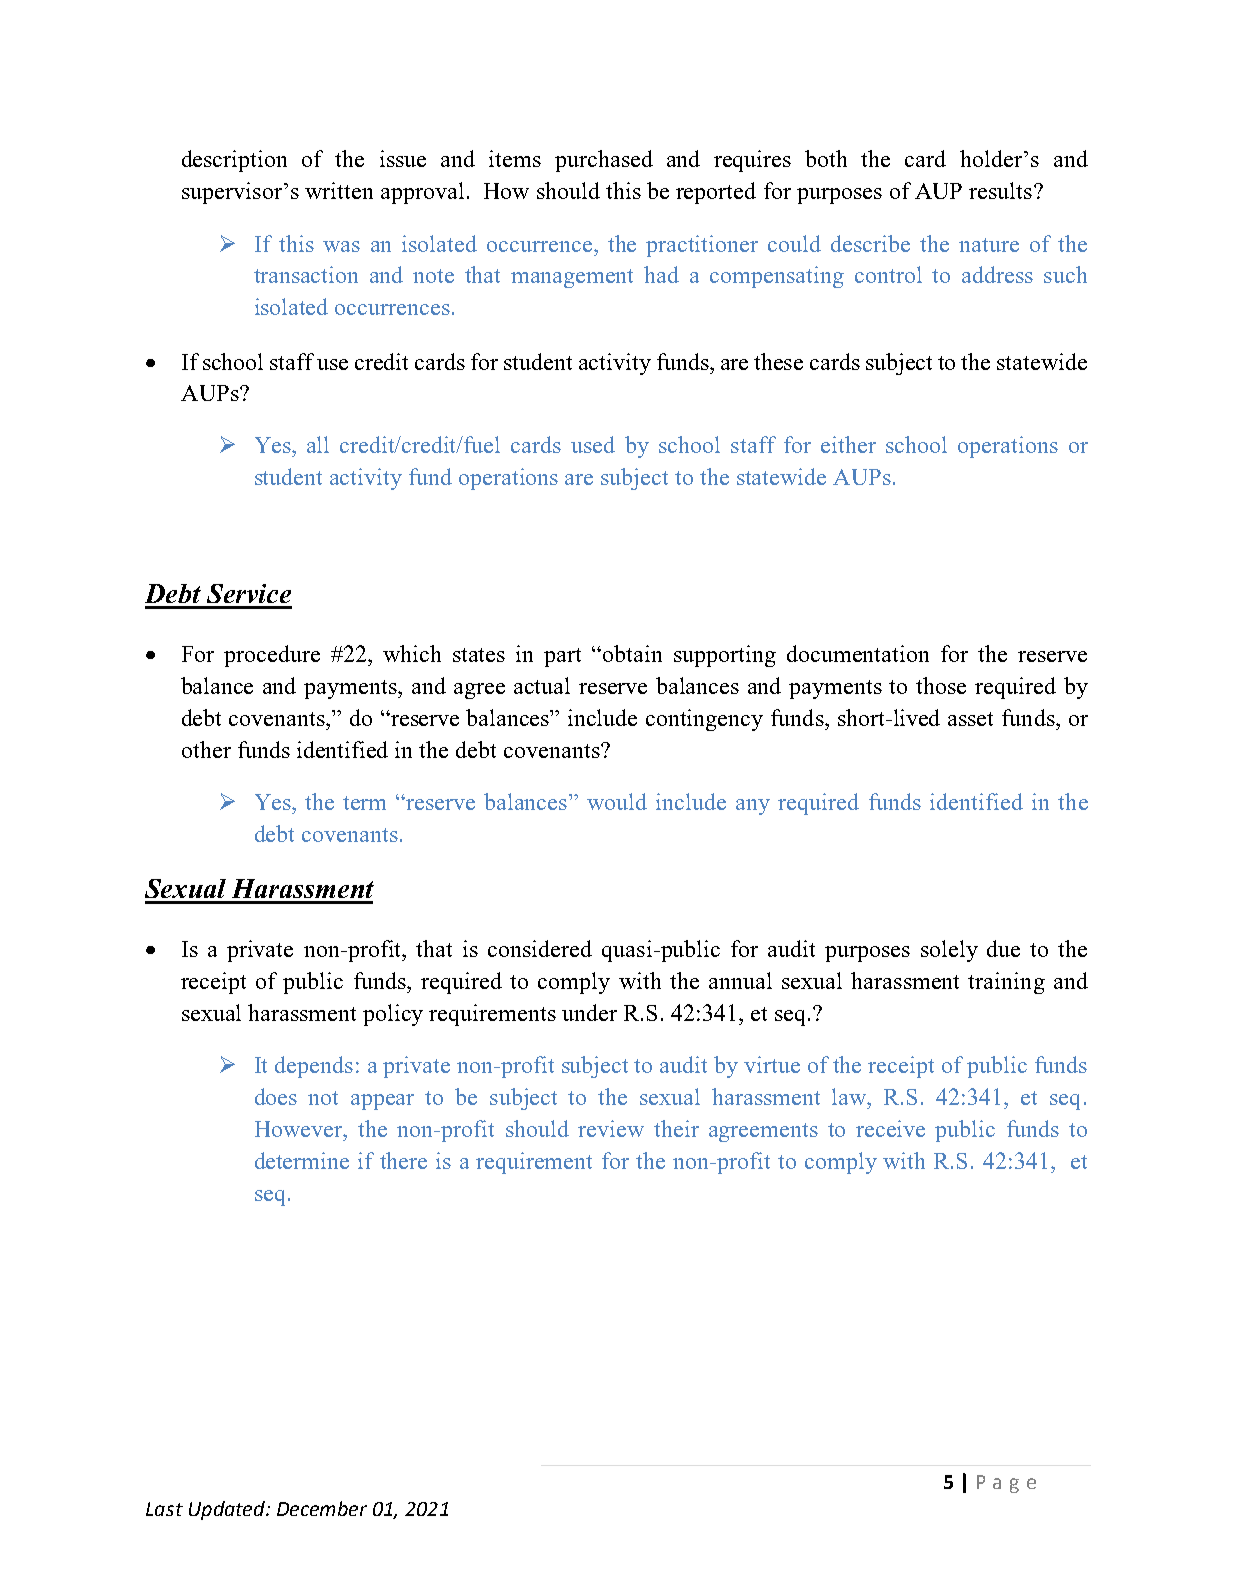 This page has width=1233, height=1595. Describe the element at coordinates (318, 444) in the page. I see `all` at that location.
